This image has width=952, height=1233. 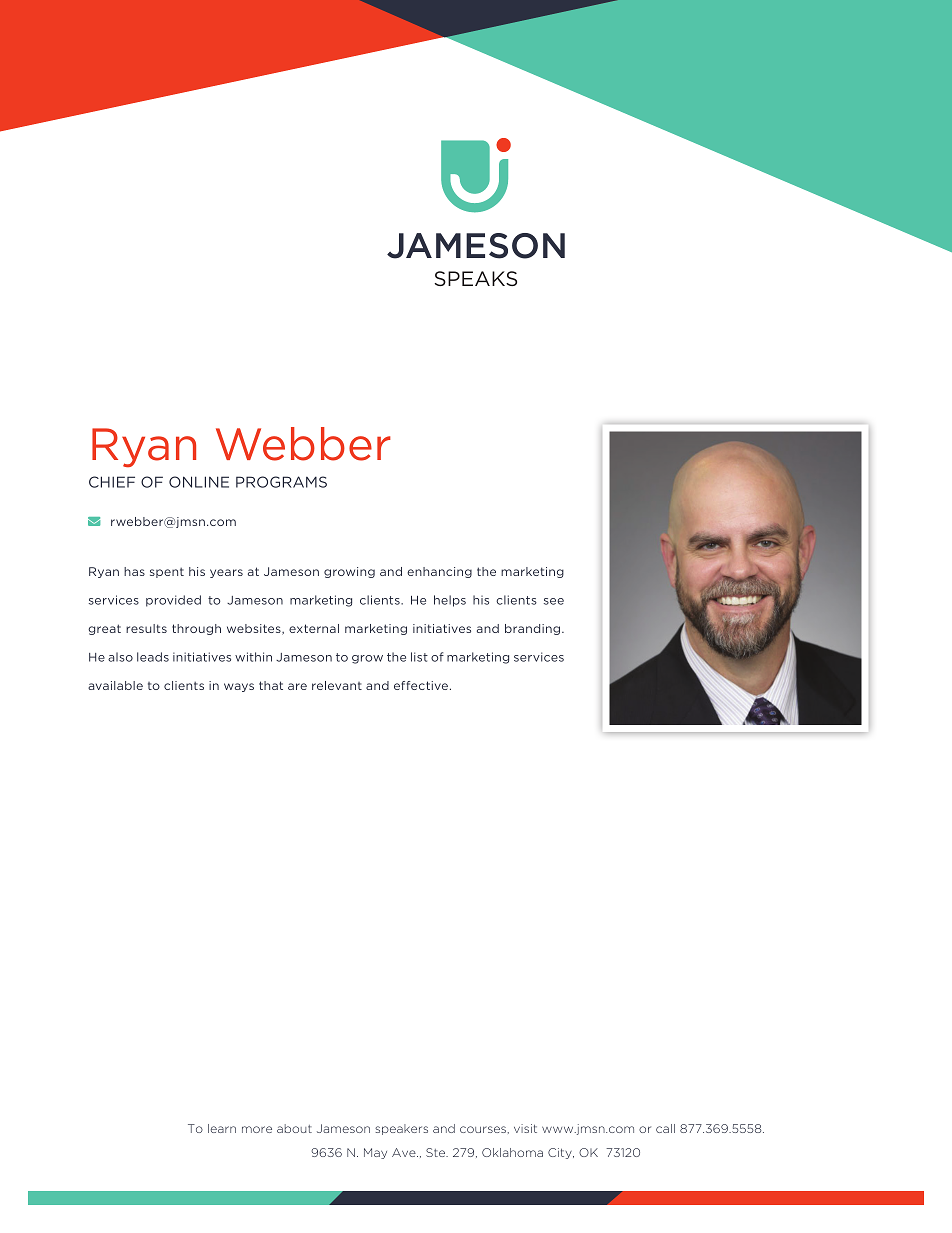 I want to click on speakers, so click(x=401, y=1129).
